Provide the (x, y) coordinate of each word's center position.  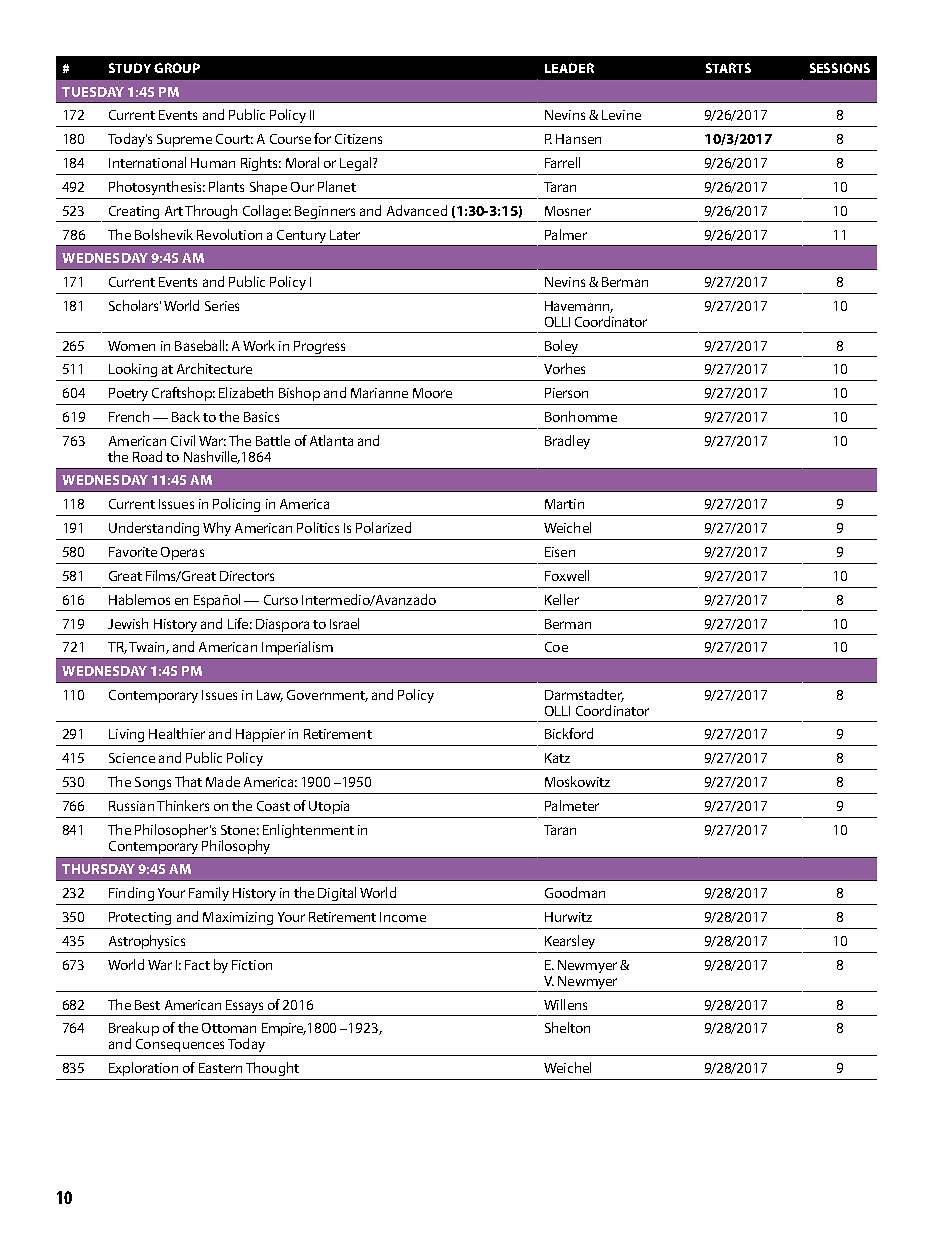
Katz (557, 758)
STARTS (728, 68)
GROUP (177, 68)
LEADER (569, 68)
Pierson (566, 393)
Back (186, 416)
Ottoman (229, 1028)
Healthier (177, 733)
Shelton (567, 1027)
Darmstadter (584, 695)
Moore (432, 393)
